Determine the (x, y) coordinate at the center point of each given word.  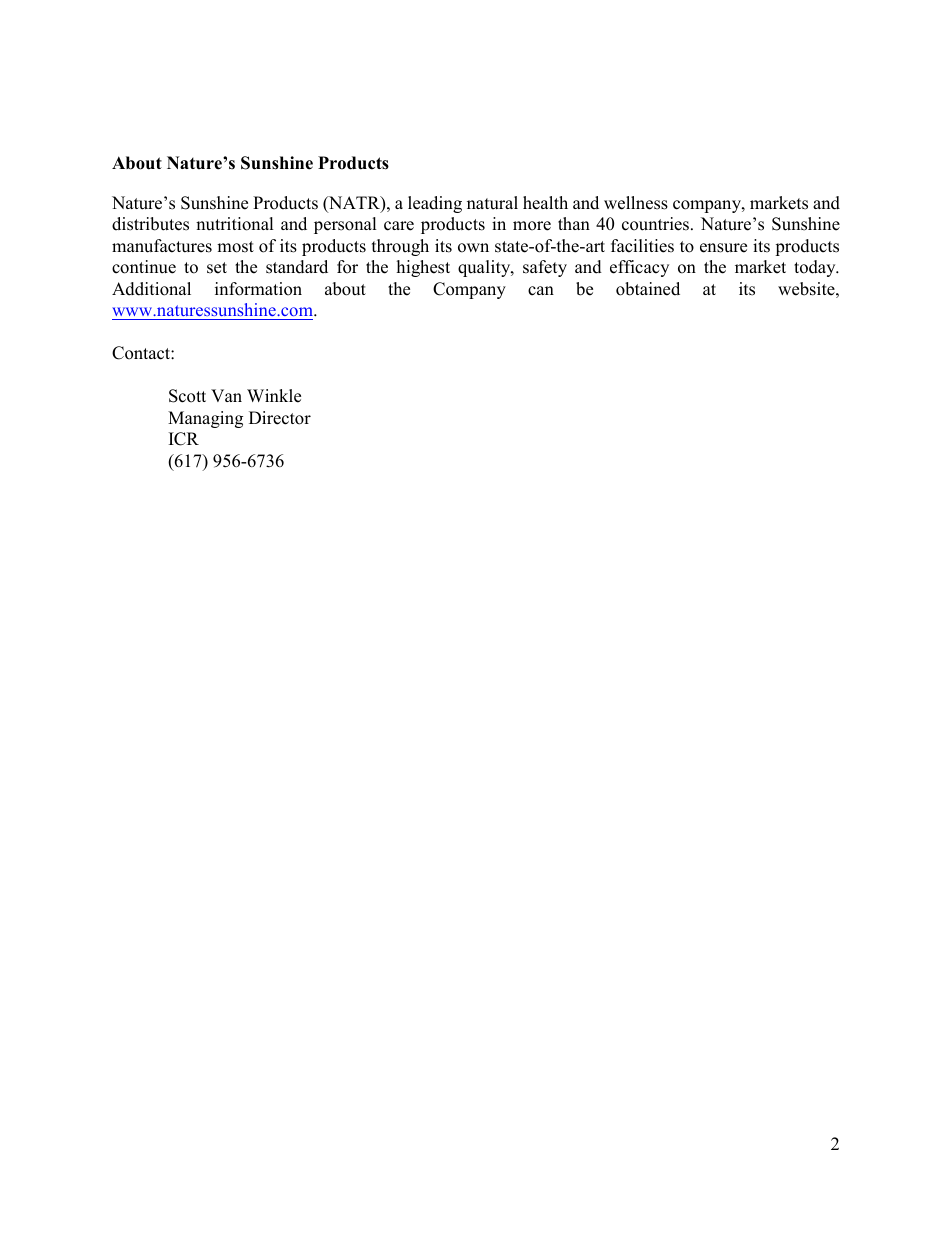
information (258, 289)
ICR (184, 439)
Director (280, 418)
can (541, 291)
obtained (648, 289)
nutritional (235, 224)
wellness (636, 203)
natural (492, 203)
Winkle (274, 396)
